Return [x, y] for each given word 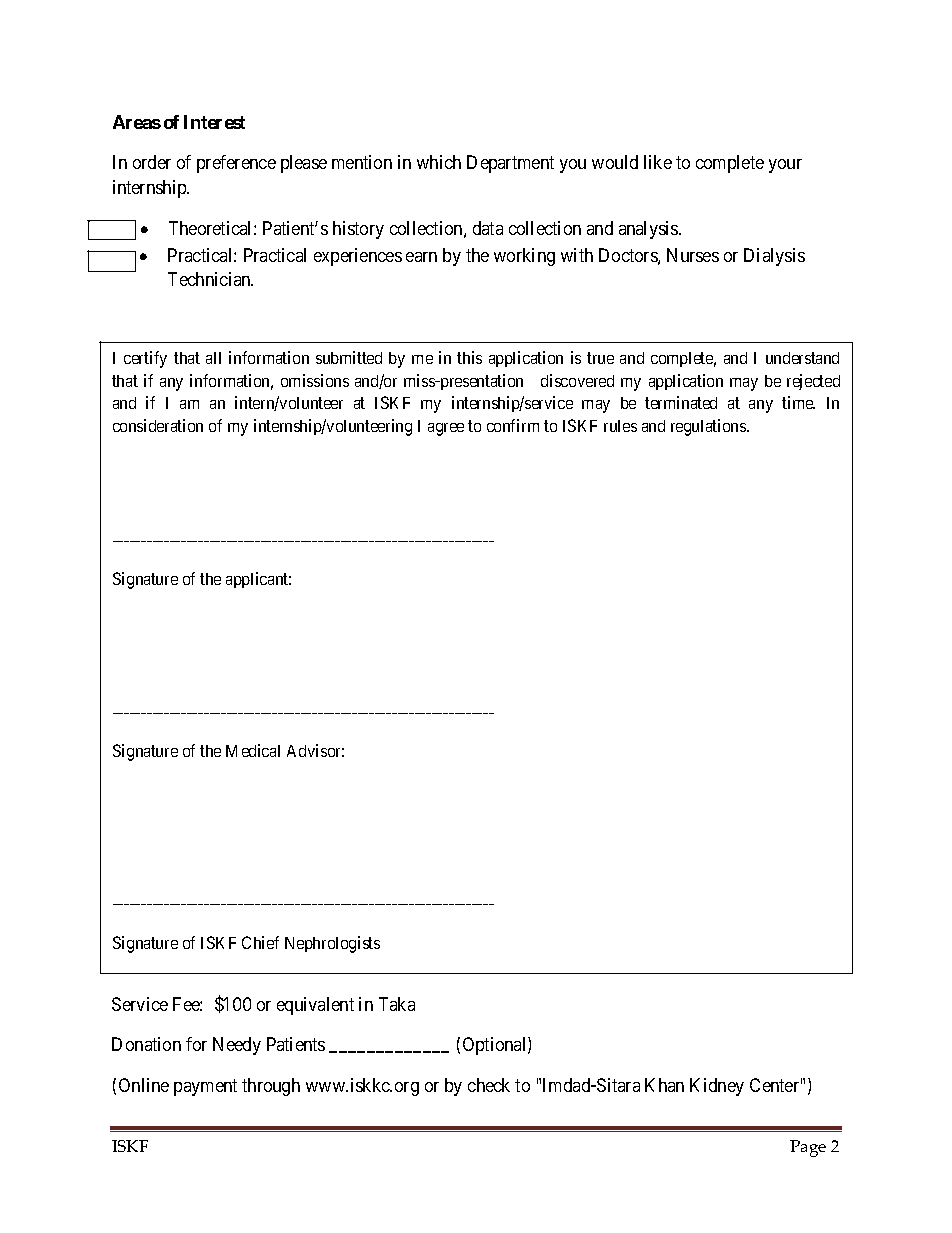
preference [236, 164]
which [439, 162]
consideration [158, 425]
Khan [664, 1085]
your [785, 166]
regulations [709, 427]
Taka [397, 1004]
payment [205, 1087]
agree [446, 429]
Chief [260, 942]
